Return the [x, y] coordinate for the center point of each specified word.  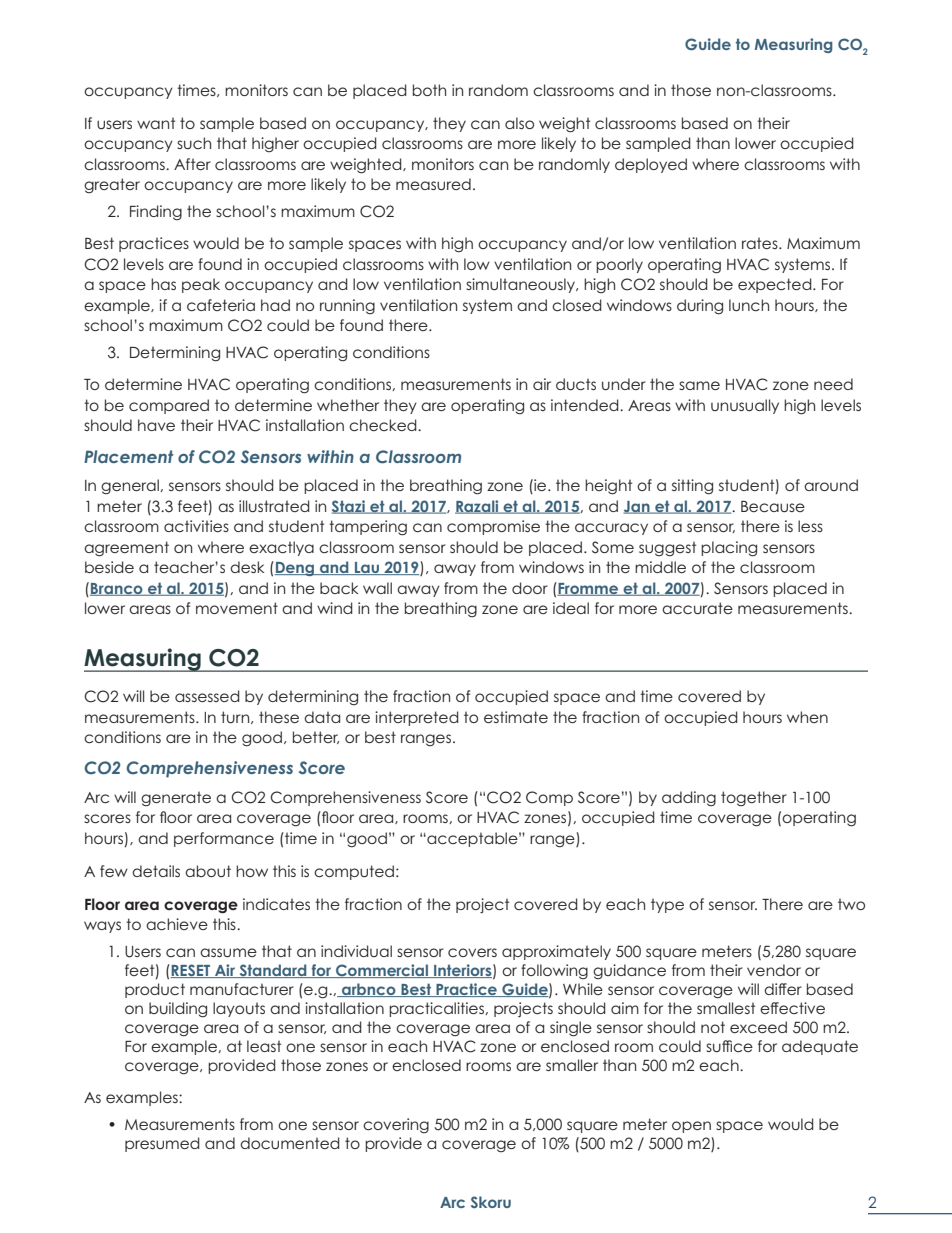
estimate [516, 717]
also [519, 123]
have [156, 425]
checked [384, 425]
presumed [162, 1144]
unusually [745, 406]
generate [176, 799]
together [754, 798]
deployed [651, 165]
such [194, 143]
